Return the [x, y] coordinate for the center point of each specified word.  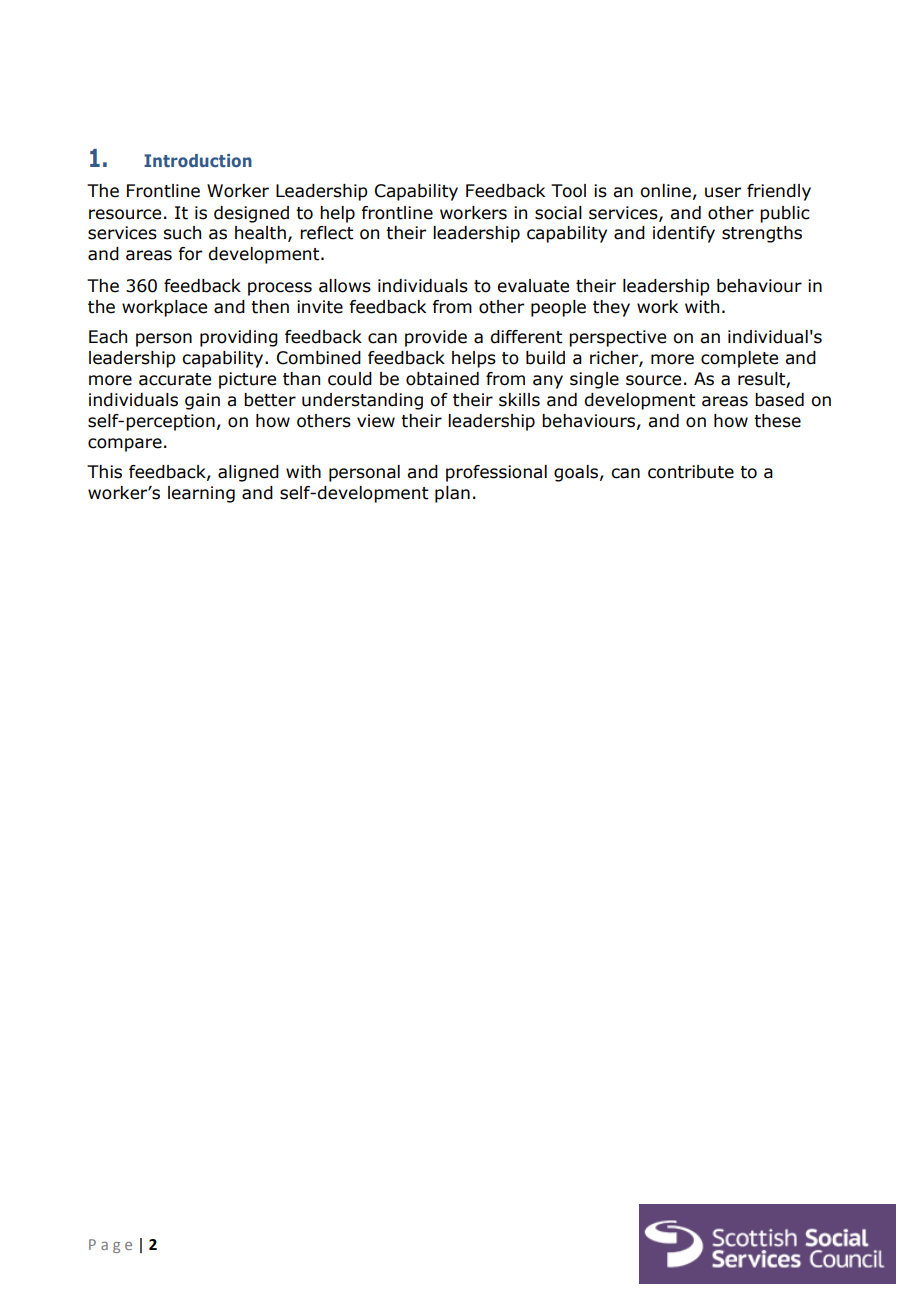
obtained [442, 379]
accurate [175, 379]
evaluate [533, 286]
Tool [568, 191]
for [190, 254]
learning [201, 494]
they [611, 308]
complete [739, 359]
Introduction [198, 160]
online [665, 191]
